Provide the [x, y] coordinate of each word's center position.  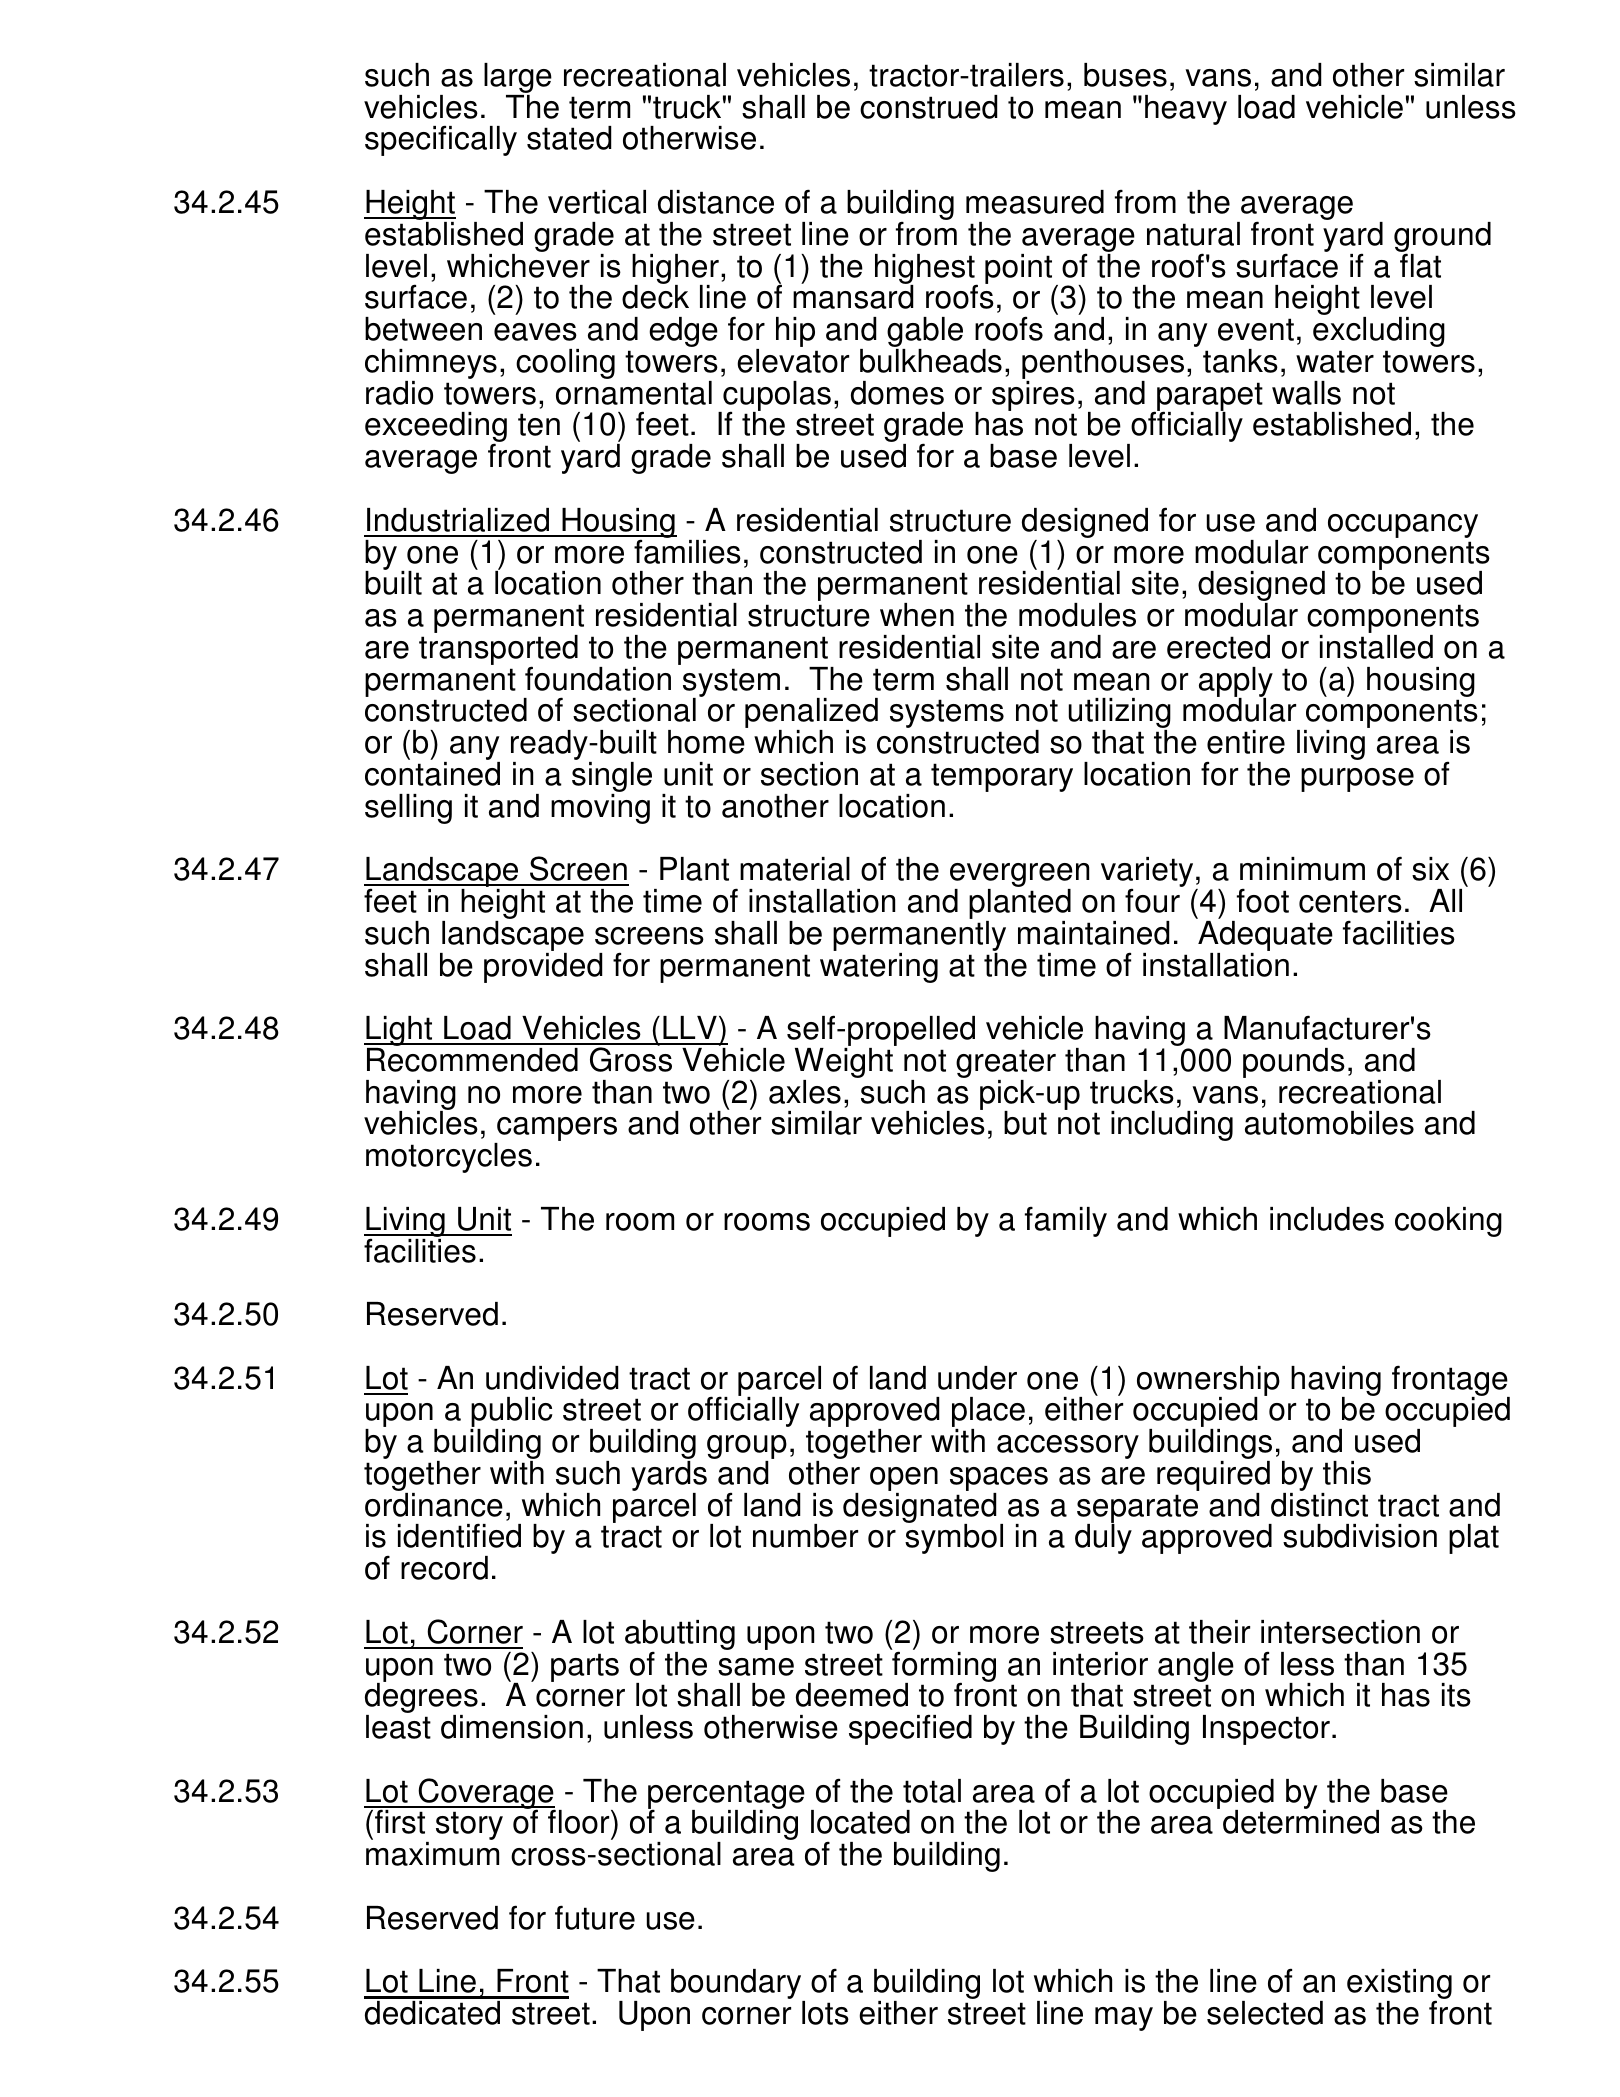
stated [569, 138]
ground [1442, 238]
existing [1399, 1985]
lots [825, 2013]
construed [929, 107]
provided [543, 966]
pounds [1294, 1063]
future [595, 1917]
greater [1006, 1065]
